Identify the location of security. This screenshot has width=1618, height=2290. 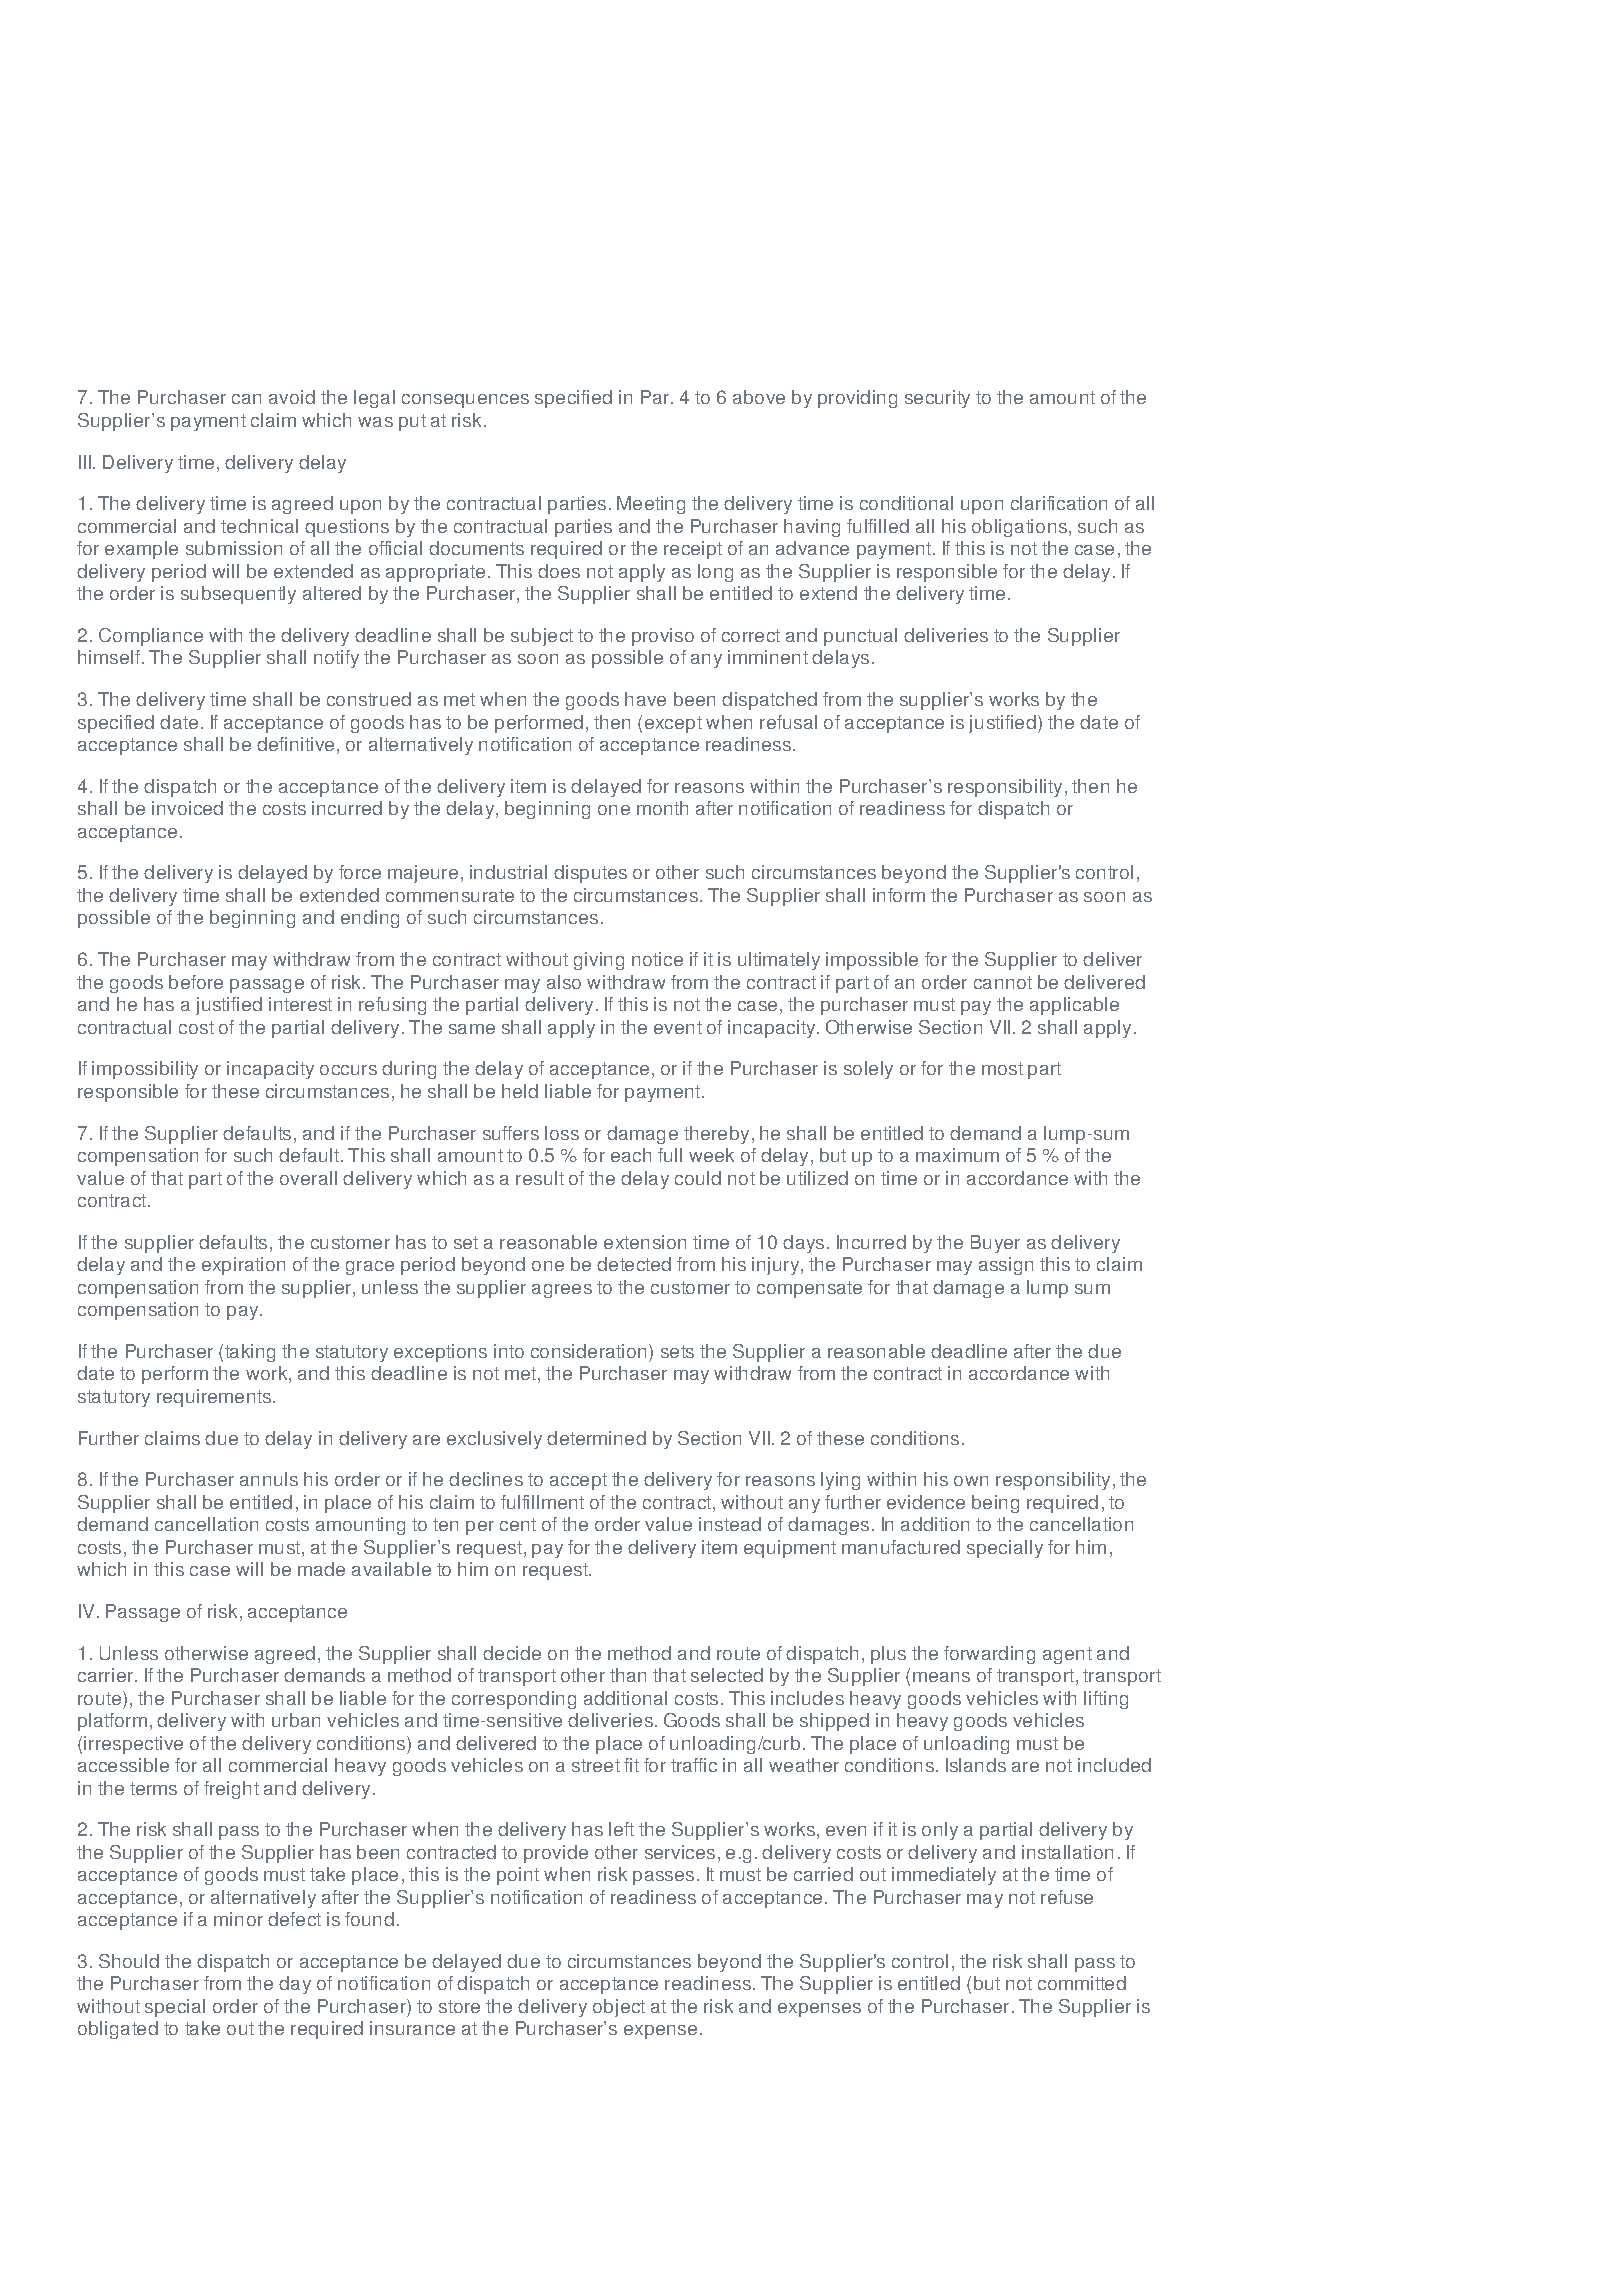
(937, 399).
